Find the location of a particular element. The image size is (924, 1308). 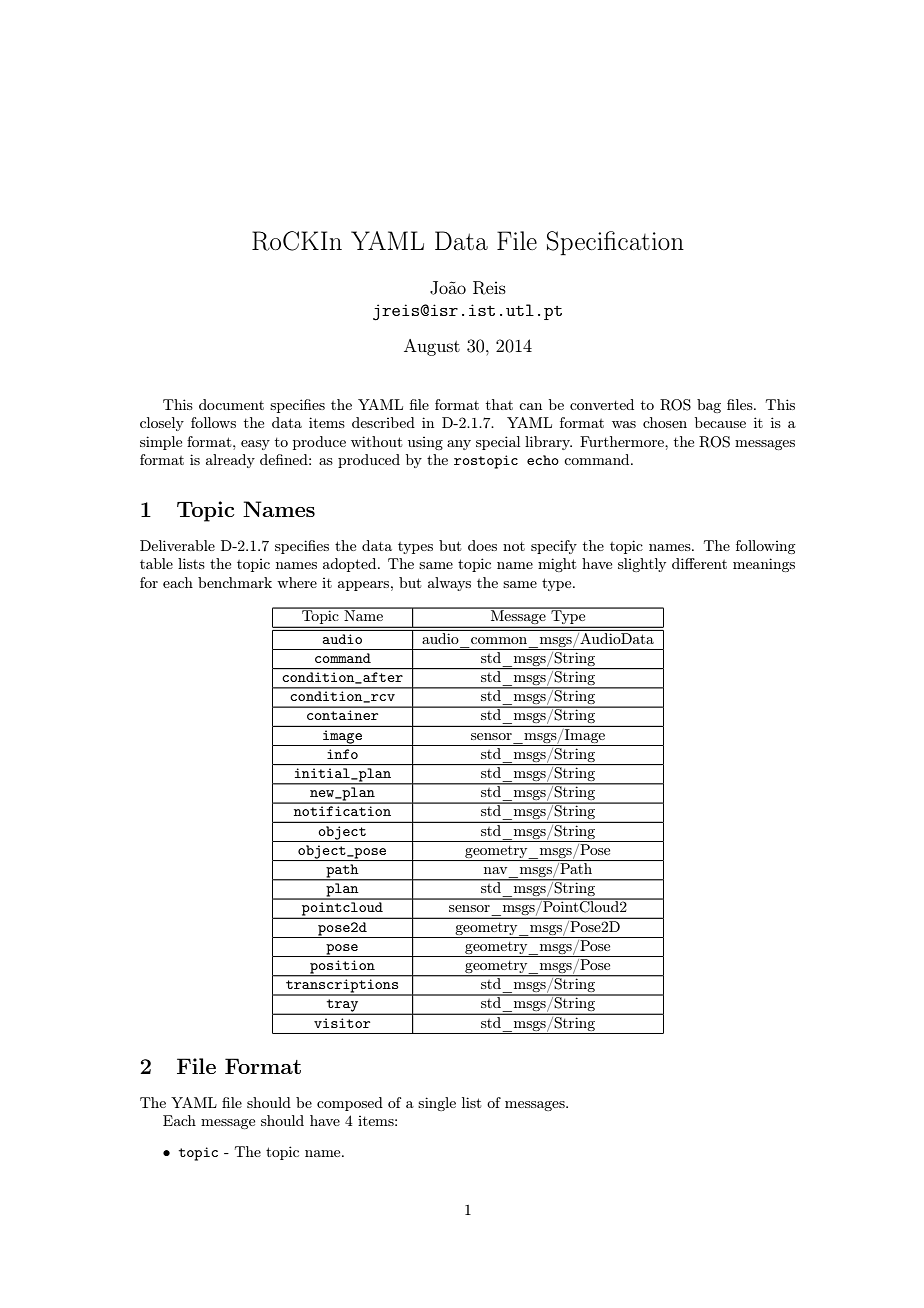

chosen is located at coordinates (665, 422).
